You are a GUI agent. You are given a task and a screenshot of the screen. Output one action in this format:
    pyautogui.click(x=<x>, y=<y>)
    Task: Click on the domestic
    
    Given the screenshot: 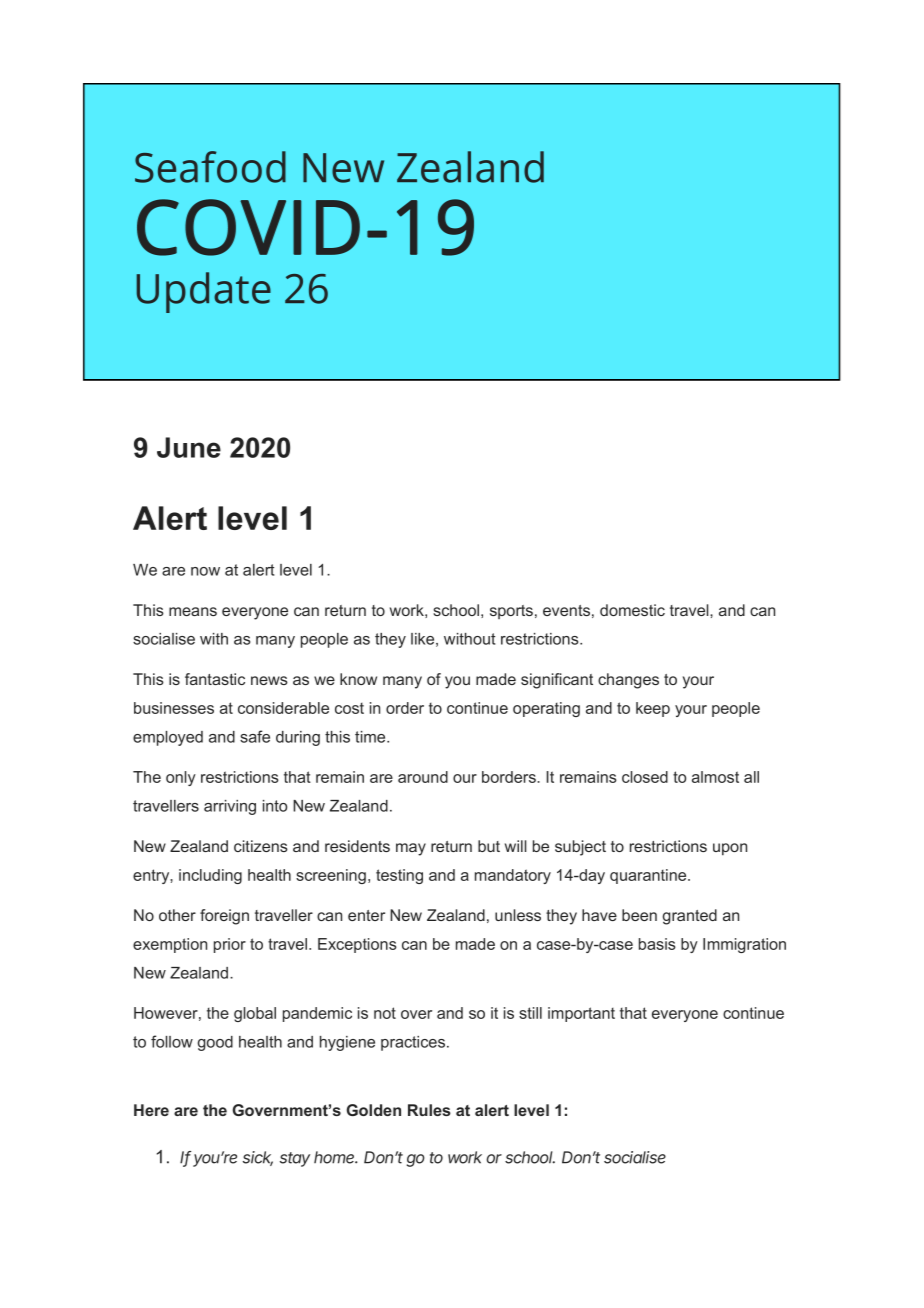 What is the action you would take?
    pyautogui.click(x=632, y=610)
